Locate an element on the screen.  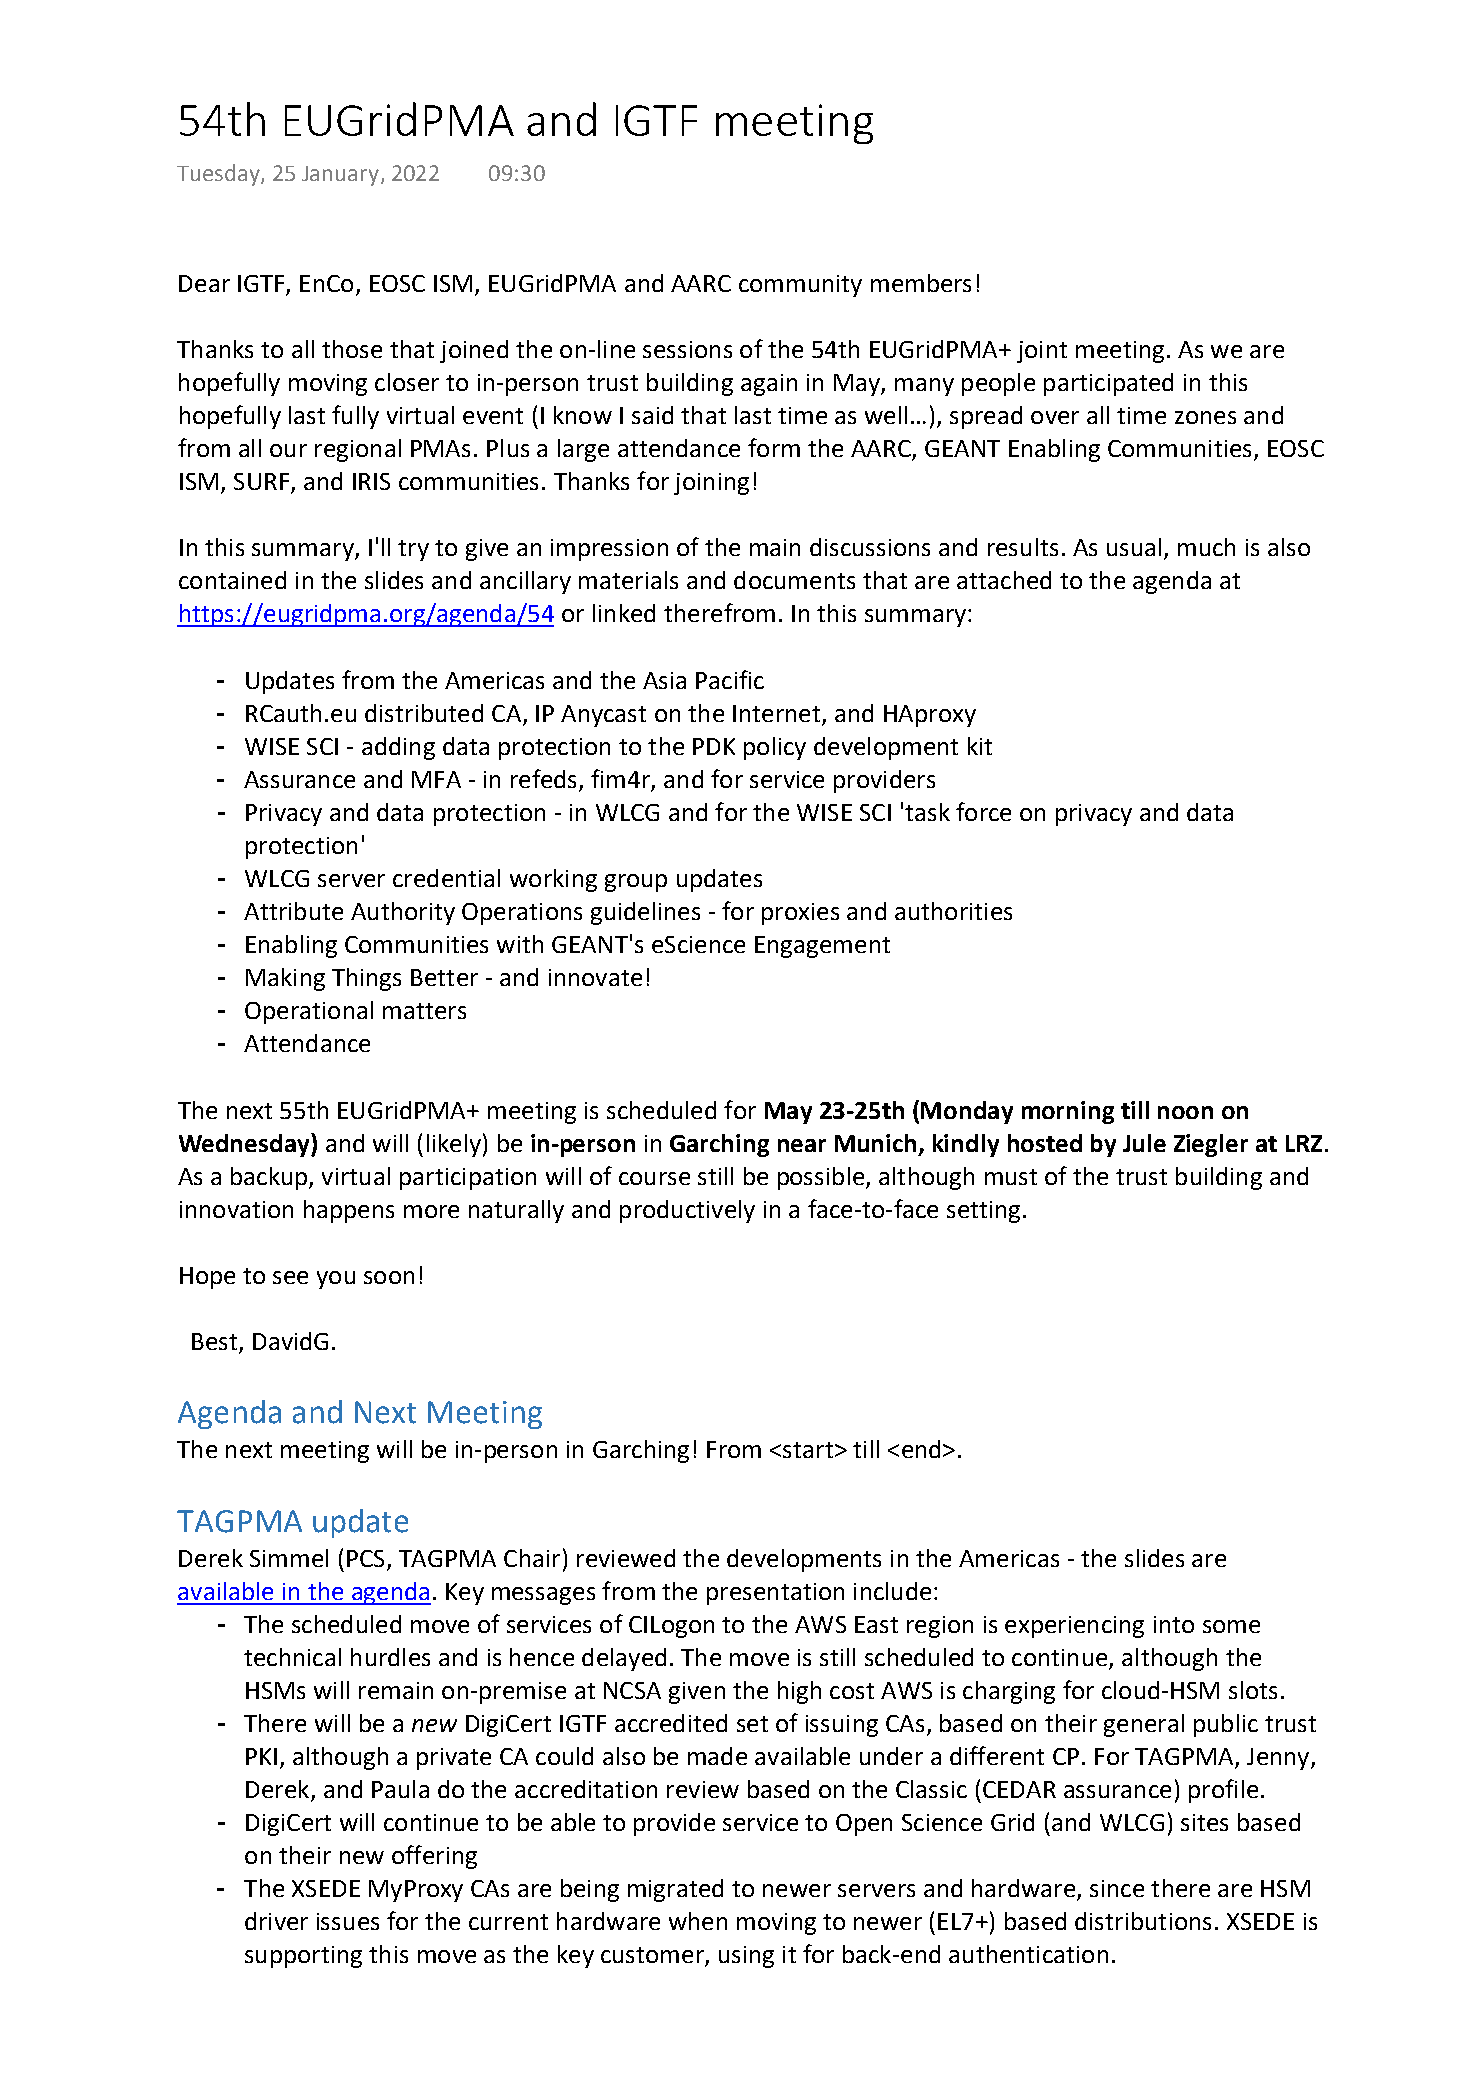
adding is located at coordinates (398, 748).
